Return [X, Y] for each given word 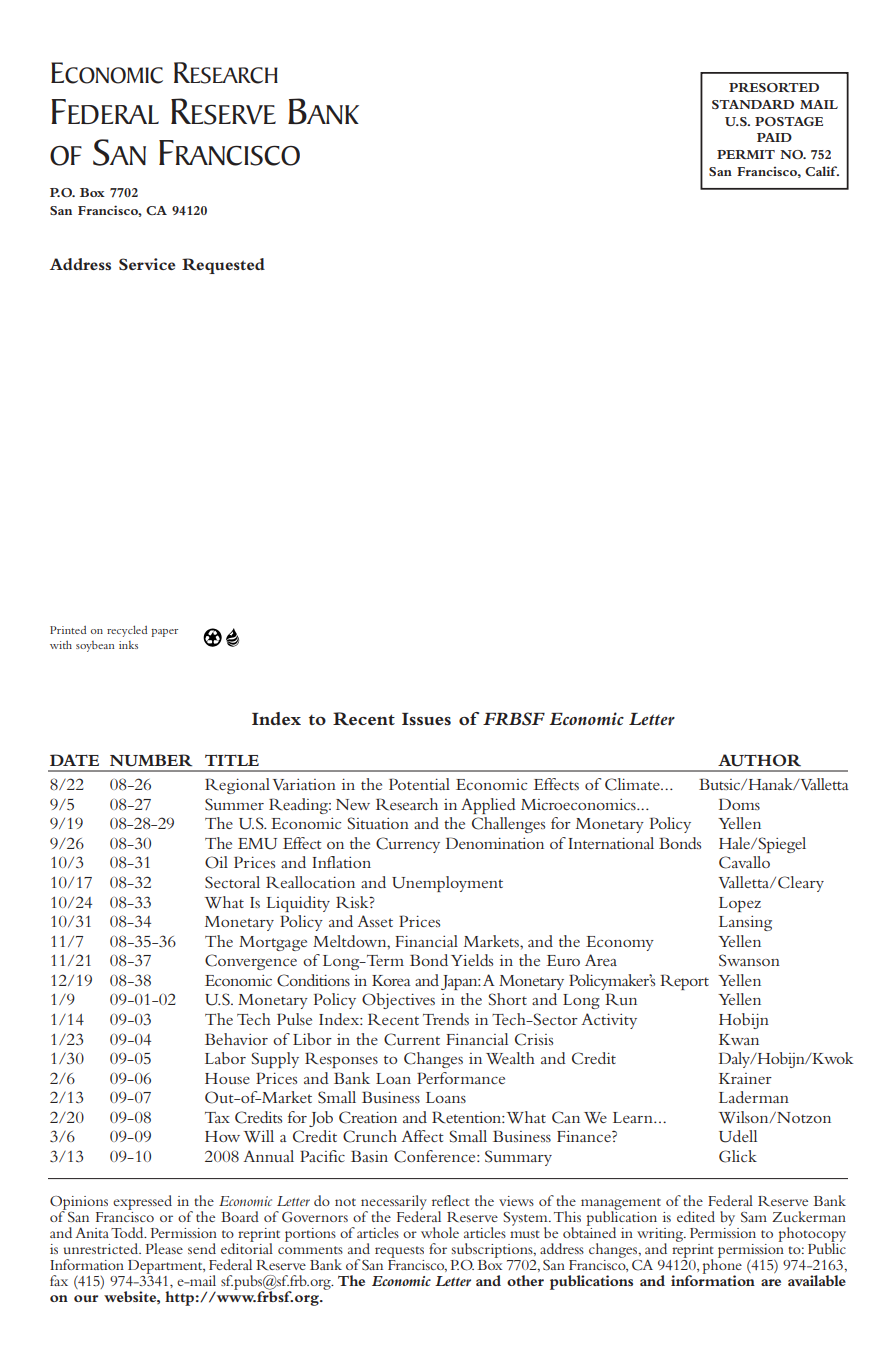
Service [147, 264]
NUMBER [151, 760]
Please [164, 1248]
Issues [426, 719]
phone [722, 1266]
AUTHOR [759, 760]
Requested [223, 266]
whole [440, 1232]
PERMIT [746, 154]
